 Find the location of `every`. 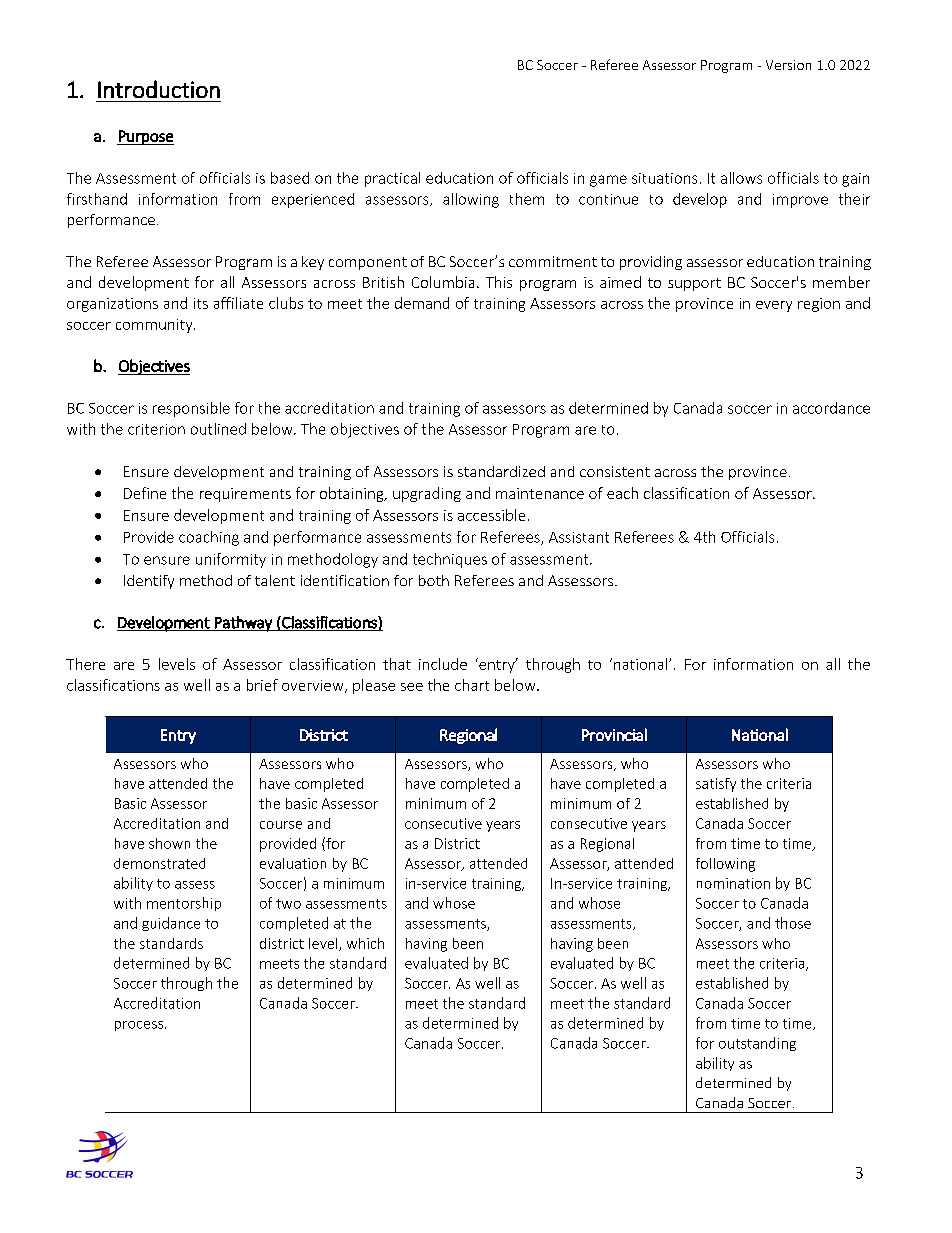

every is located at coordinates (774, 306).
